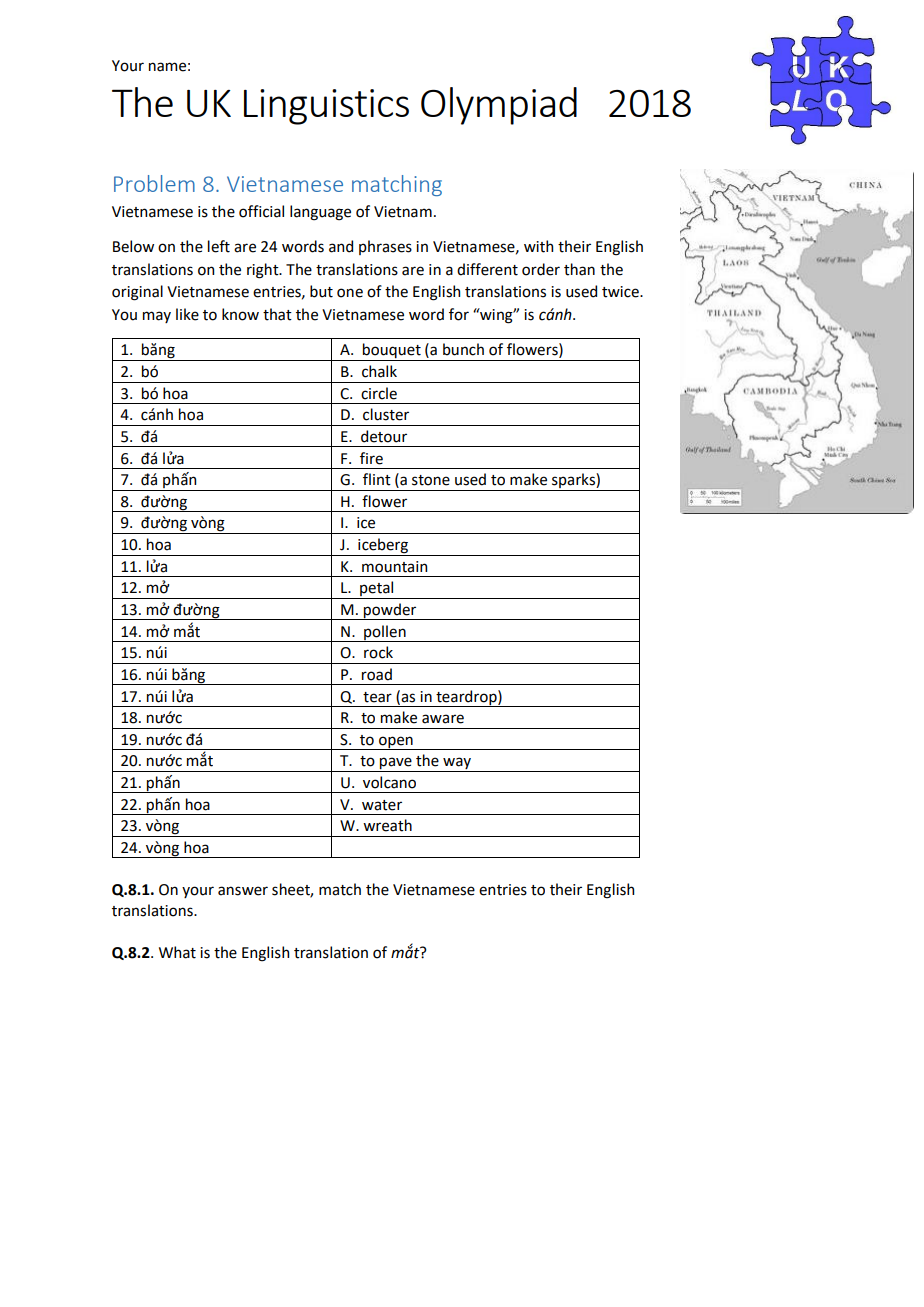 The image size is (924, 1307). Describe the element at coordinates (573, 482) in the screenshot. I see `sparks` at that location.
